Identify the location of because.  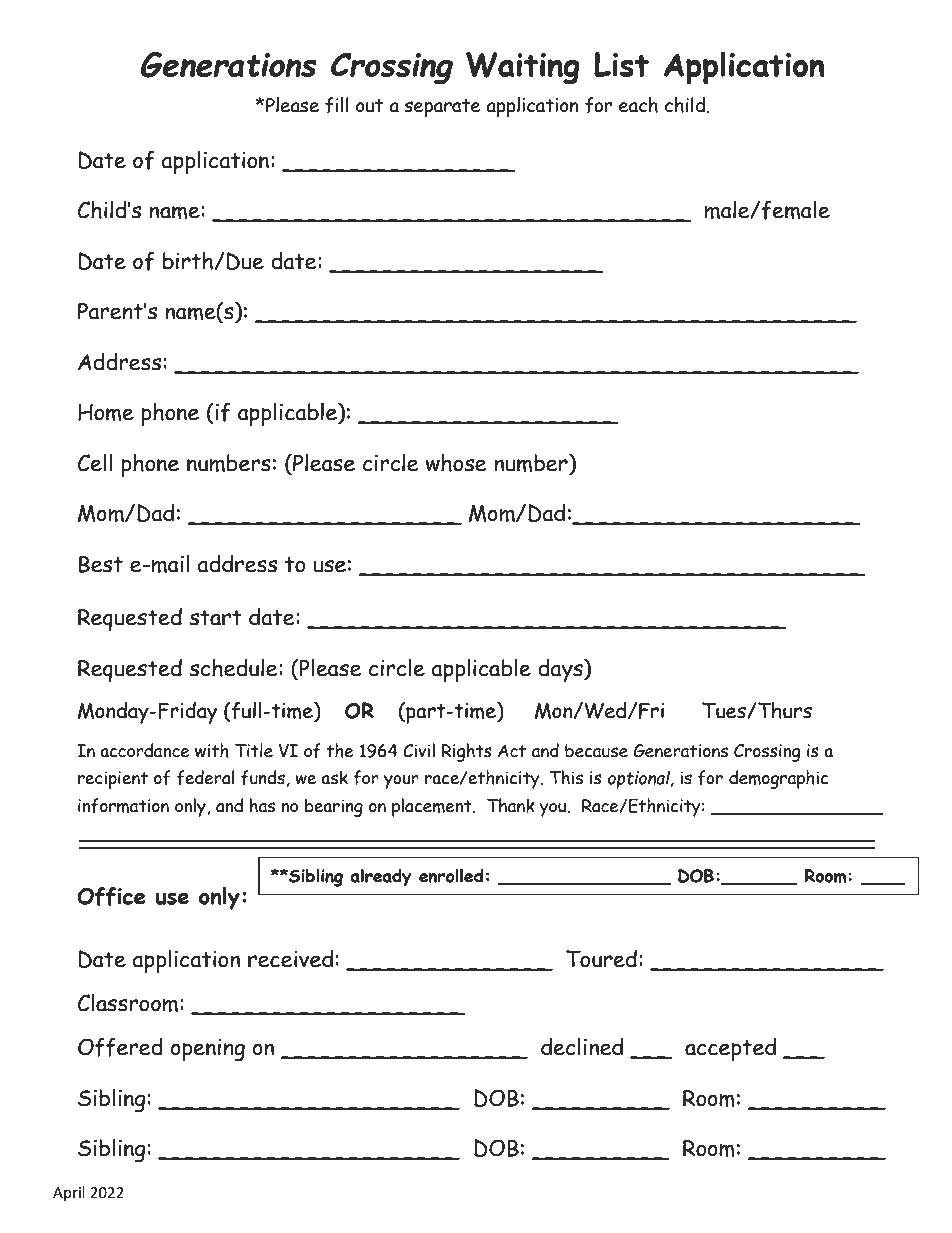
(596, 751).
